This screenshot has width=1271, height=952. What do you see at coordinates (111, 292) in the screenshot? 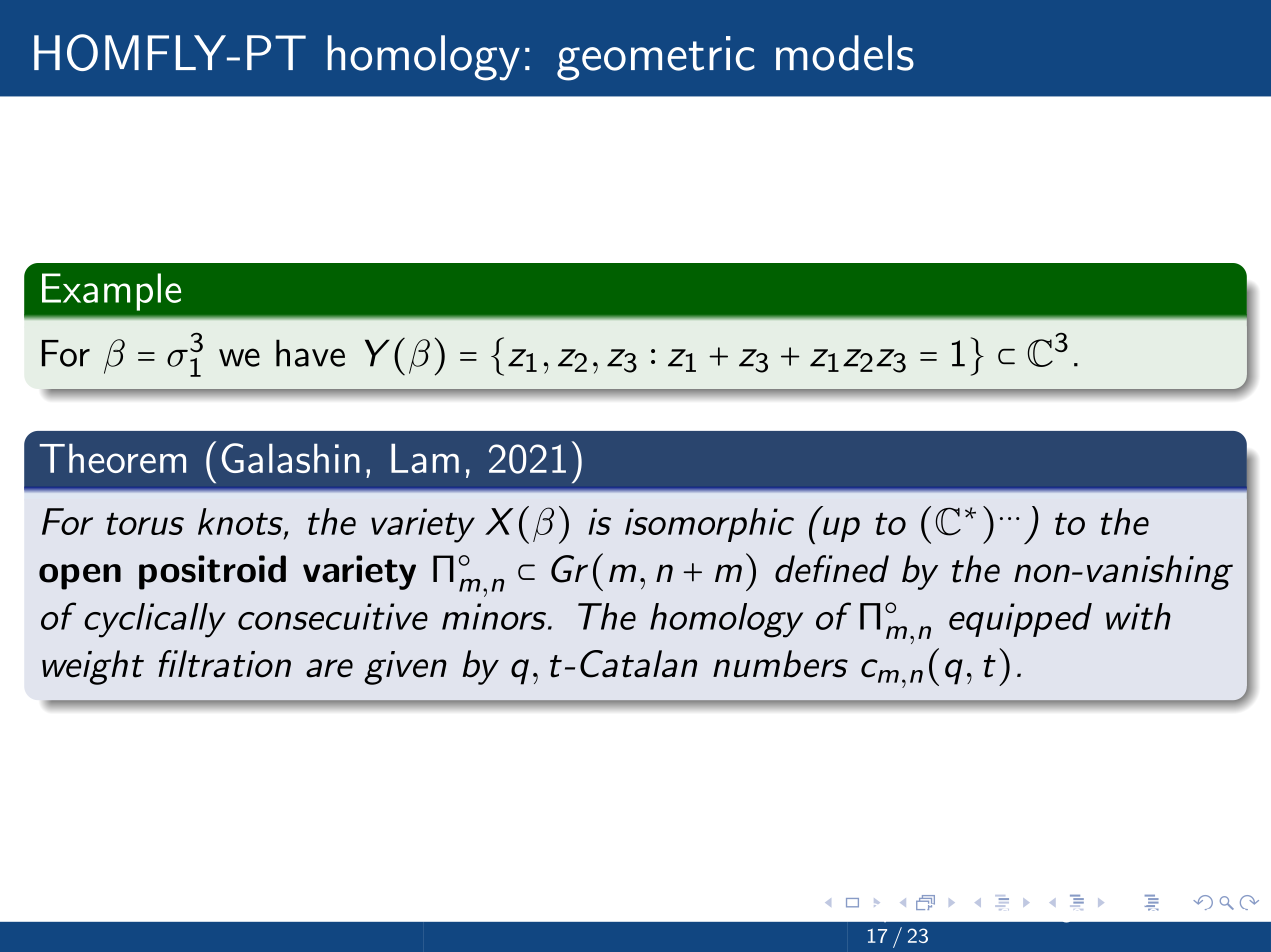
I see `Example` at bounding box center [111, 292].
